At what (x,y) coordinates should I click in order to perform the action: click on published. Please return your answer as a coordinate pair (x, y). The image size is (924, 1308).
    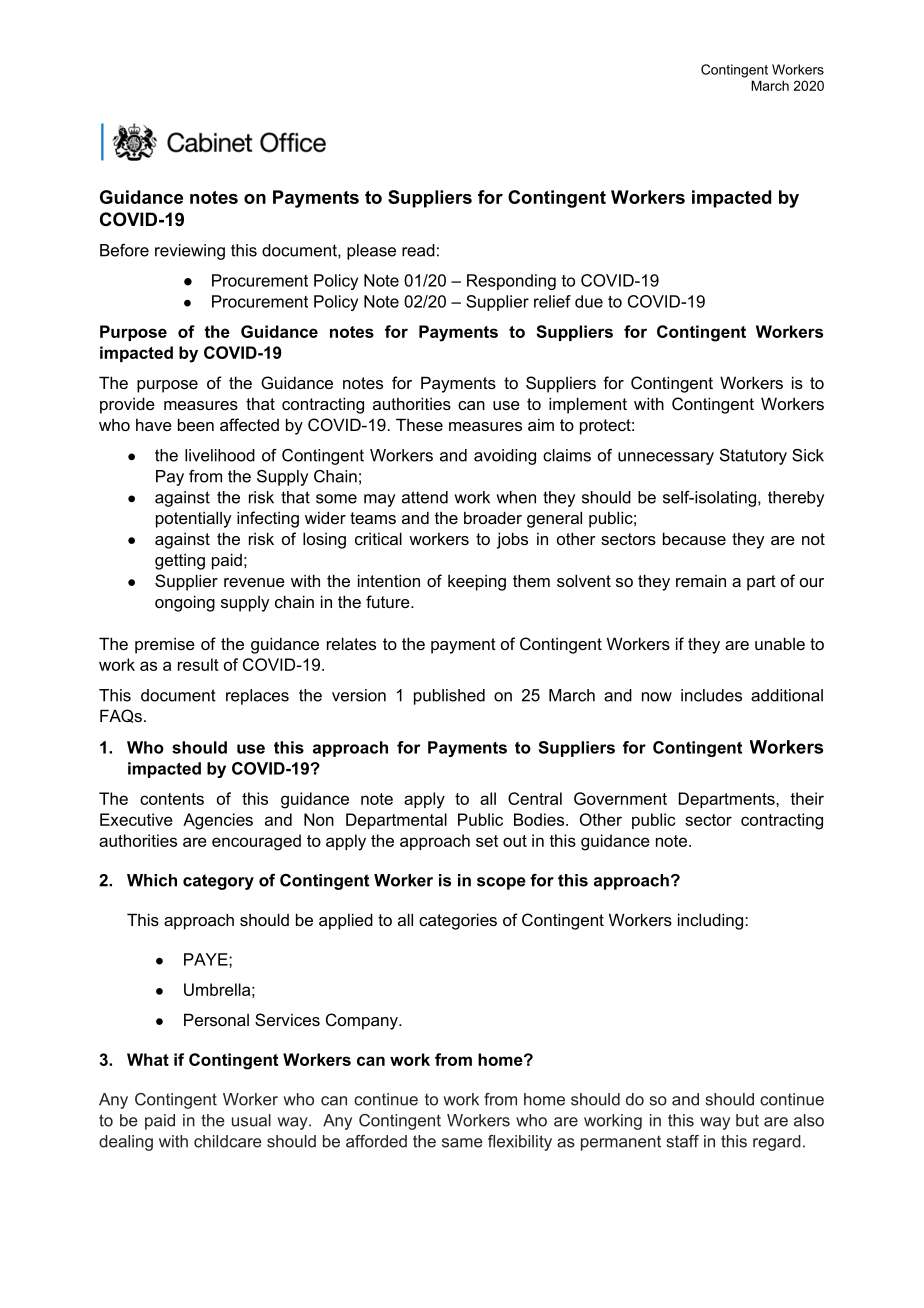
    Looking at the image, I should click on (449, 697).
